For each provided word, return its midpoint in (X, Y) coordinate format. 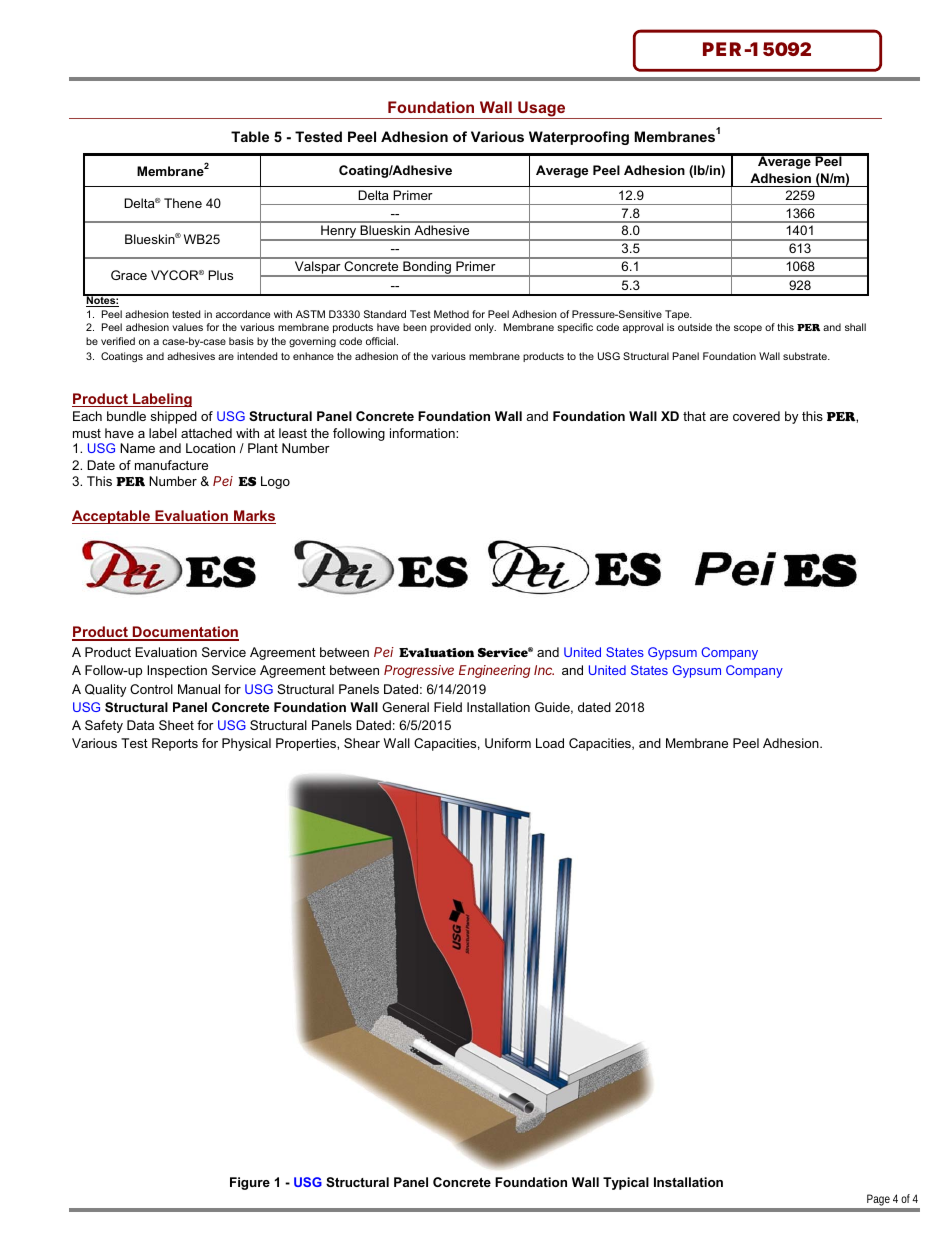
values (187, 327)
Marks (254, 517)
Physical (246, 744)
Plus (220, 275)
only (485, 328)
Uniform (508, 743)
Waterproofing (579, 138)
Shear (362, 743)
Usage (542, 110)
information (423, 433)
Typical (626, 1183)
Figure (250, 1183)
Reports (175, 744)
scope (748, 329)
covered (756, 416)
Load (550, 743)
